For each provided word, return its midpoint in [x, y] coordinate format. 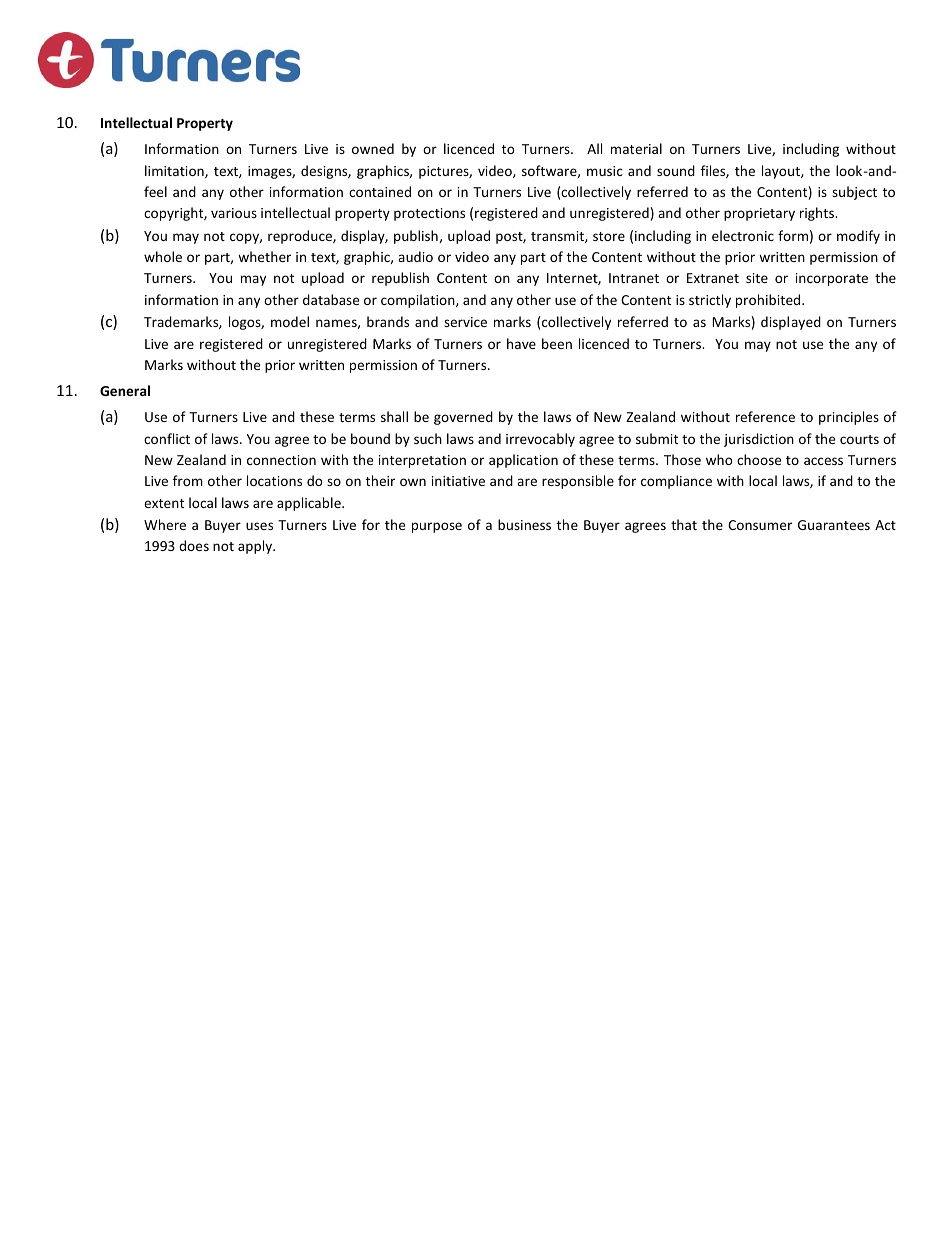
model [290, 321]
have [521, 343]
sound [676, 170]
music [605, 171]
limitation [175, 171]
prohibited [769, 301]
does [194, 545]
